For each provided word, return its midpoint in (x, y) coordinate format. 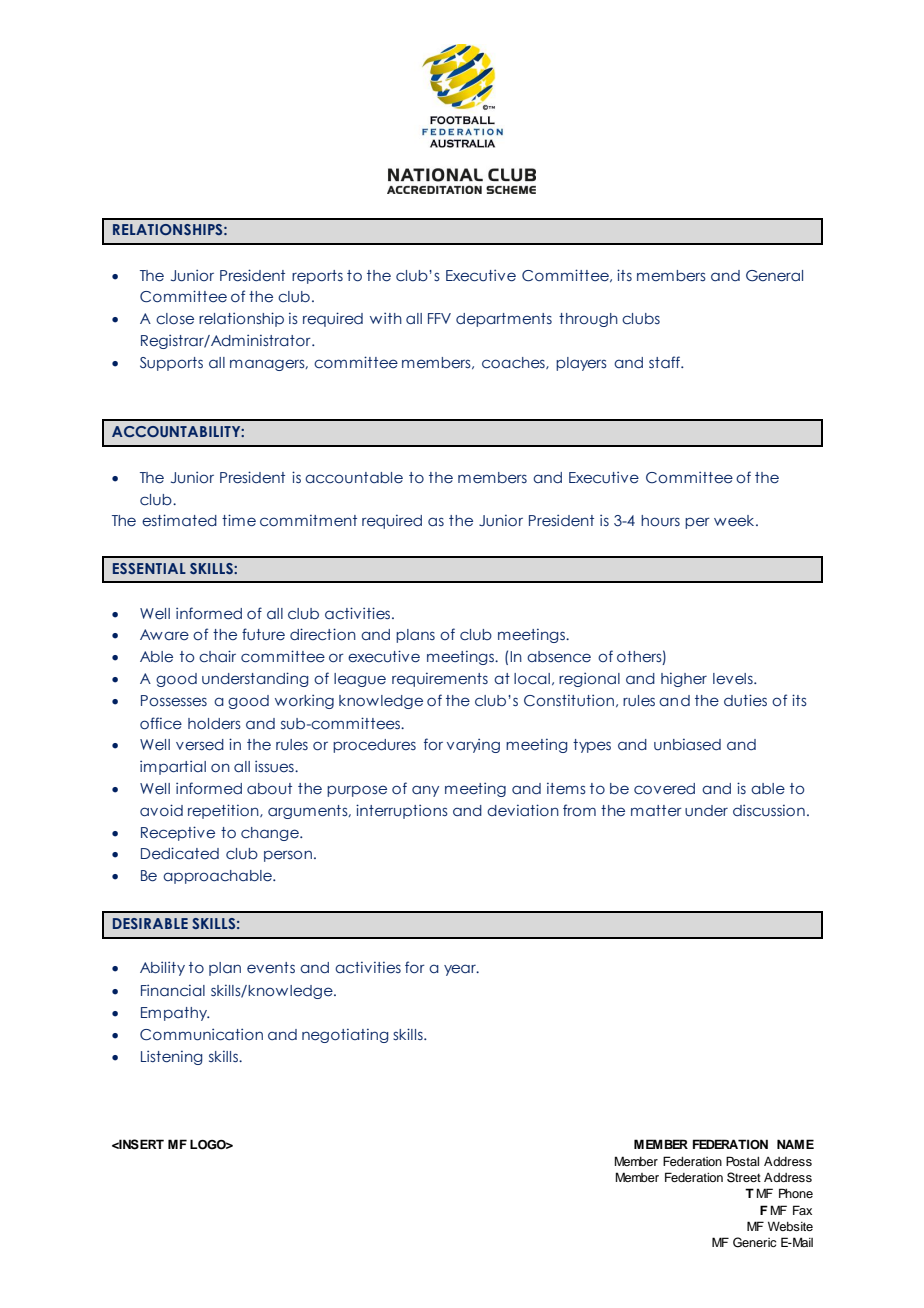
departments (504, 320)
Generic (754, 1242)
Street (744, 1177)
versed (200, 745)
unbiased (687, 744)
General (774, 276)
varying (473, 745)
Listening (171, 1057)
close (175, 319)
